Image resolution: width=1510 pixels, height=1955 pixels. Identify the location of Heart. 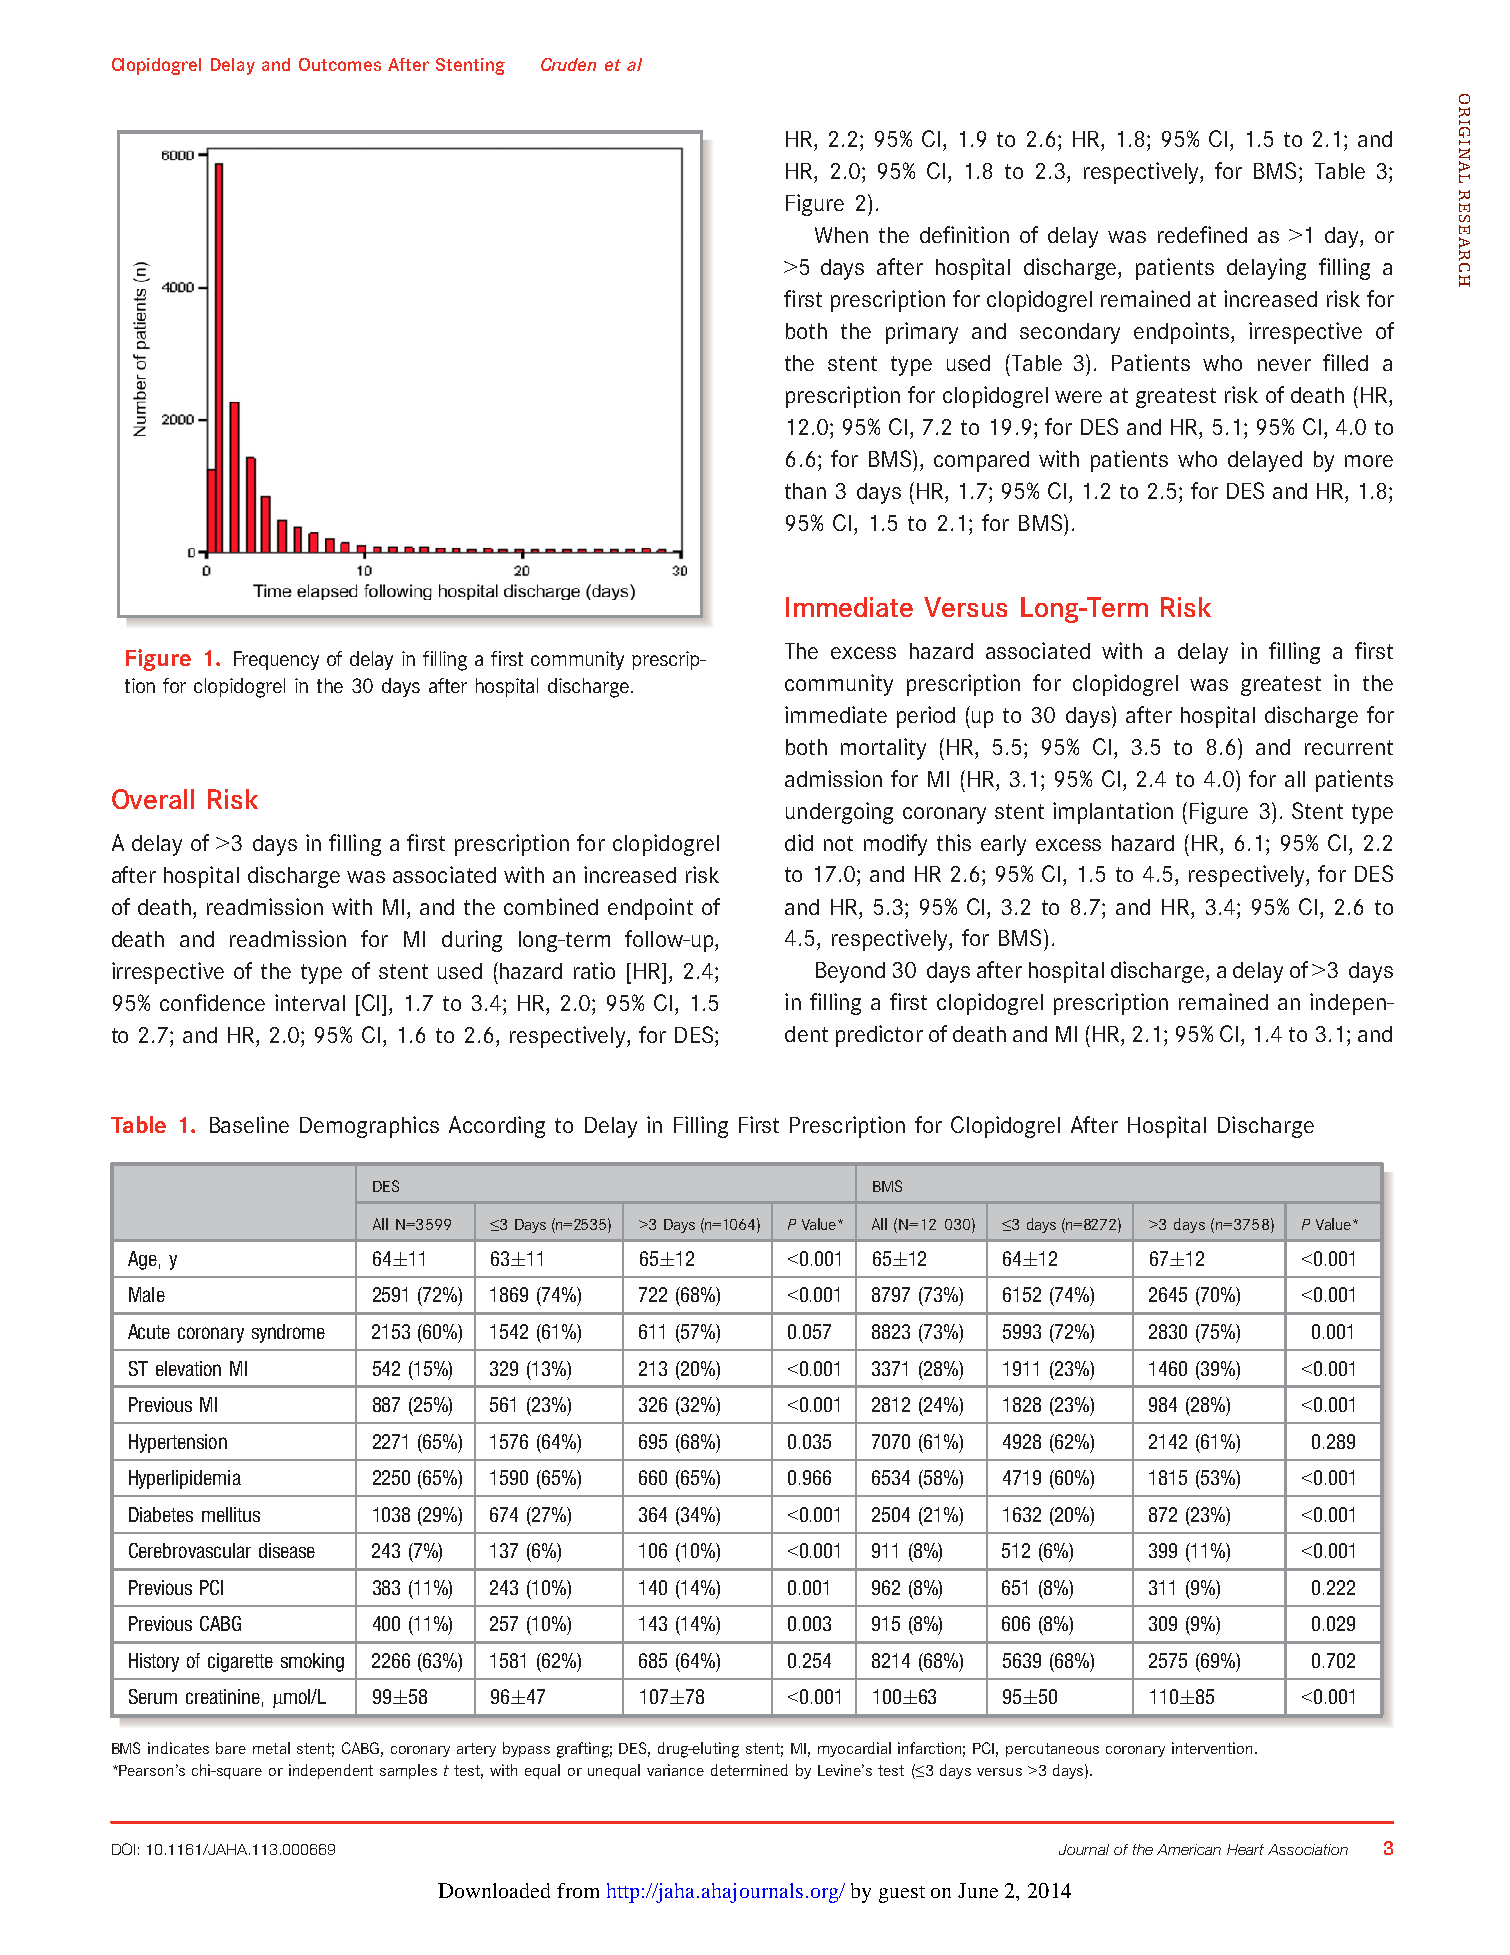
(1245, 1849).
